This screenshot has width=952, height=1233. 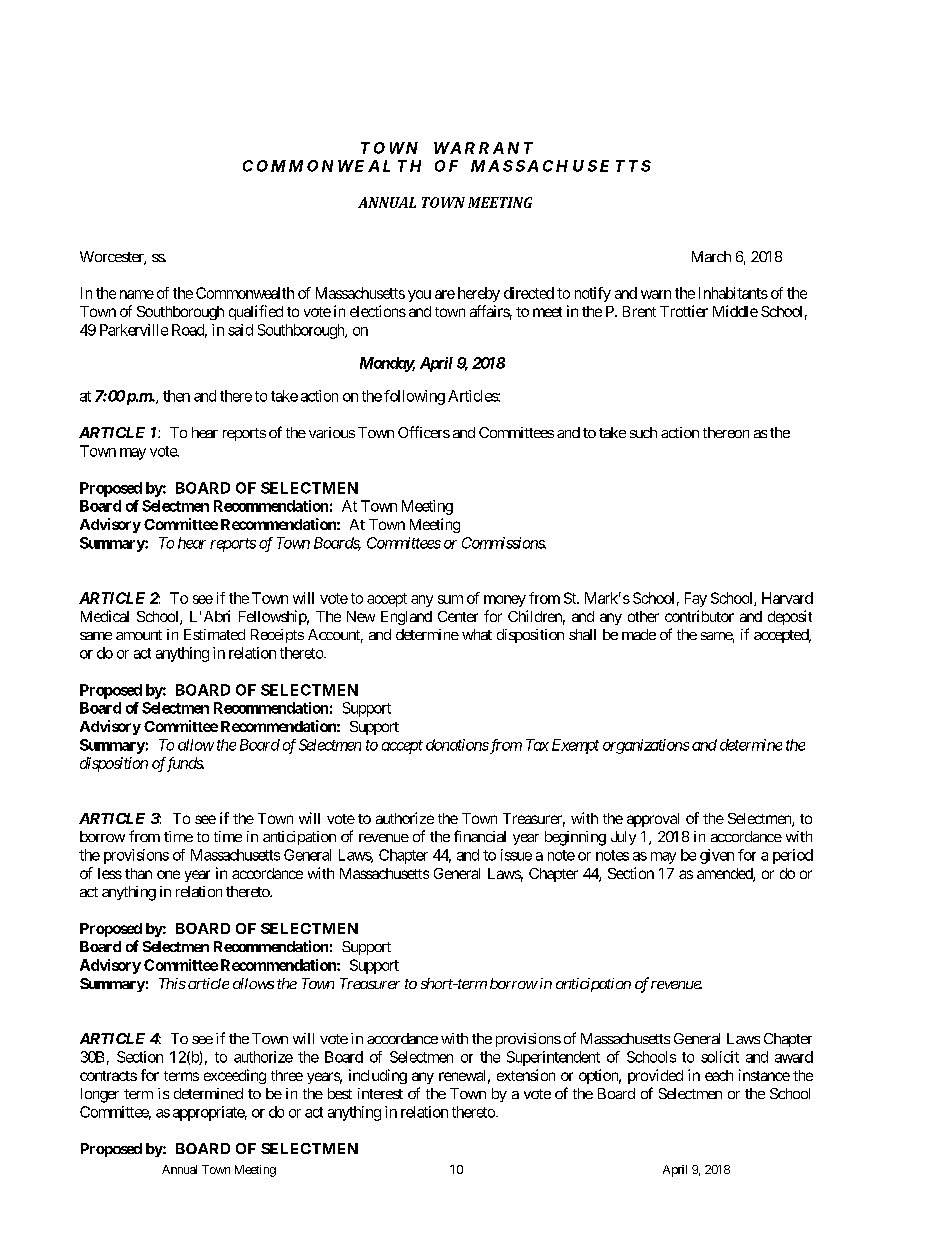 I want to click on financial, so click(x=480, y=836).
